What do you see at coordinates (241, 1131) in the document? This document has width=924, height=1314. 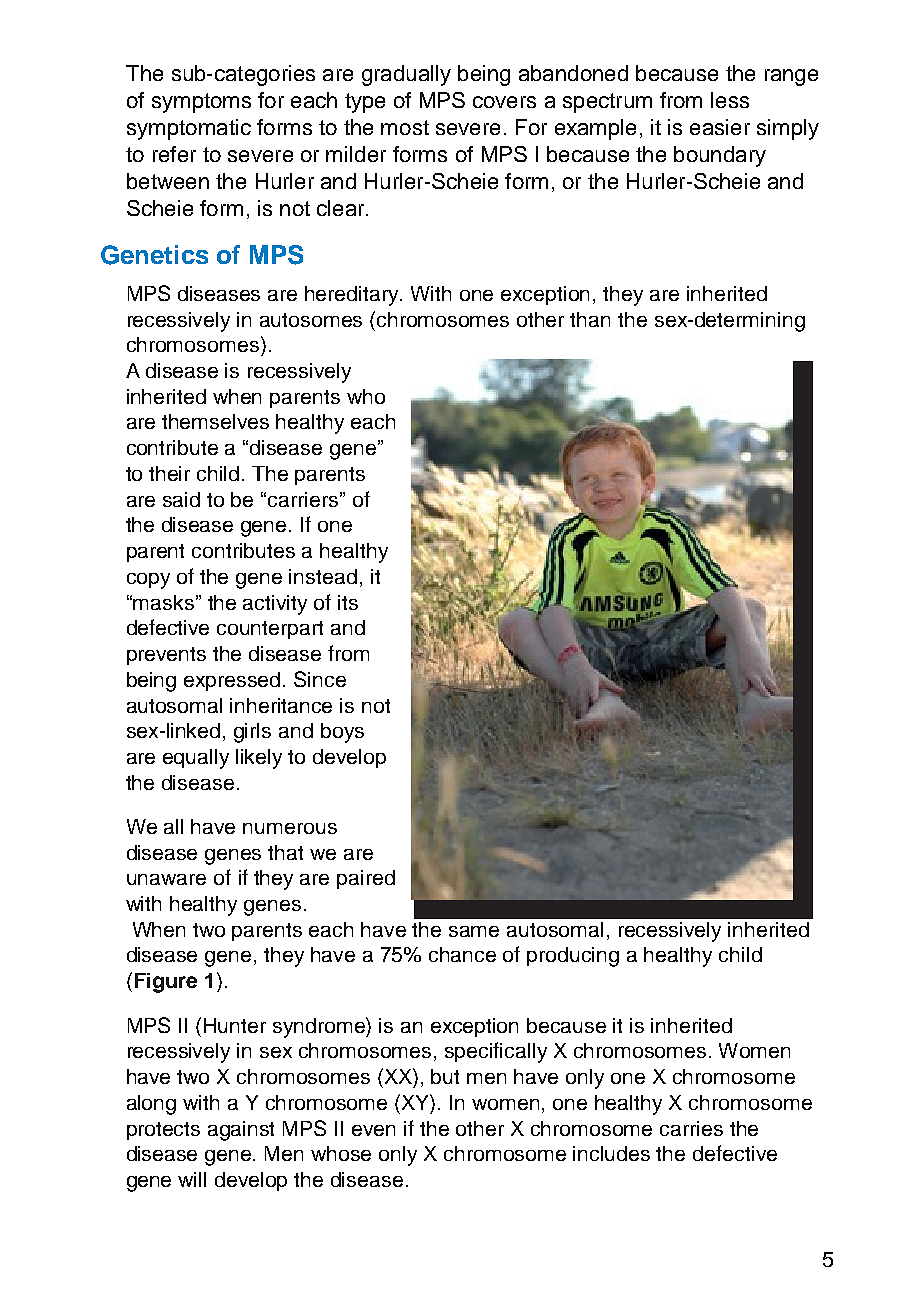 I see `against` at bounding box center [241, 1131].
